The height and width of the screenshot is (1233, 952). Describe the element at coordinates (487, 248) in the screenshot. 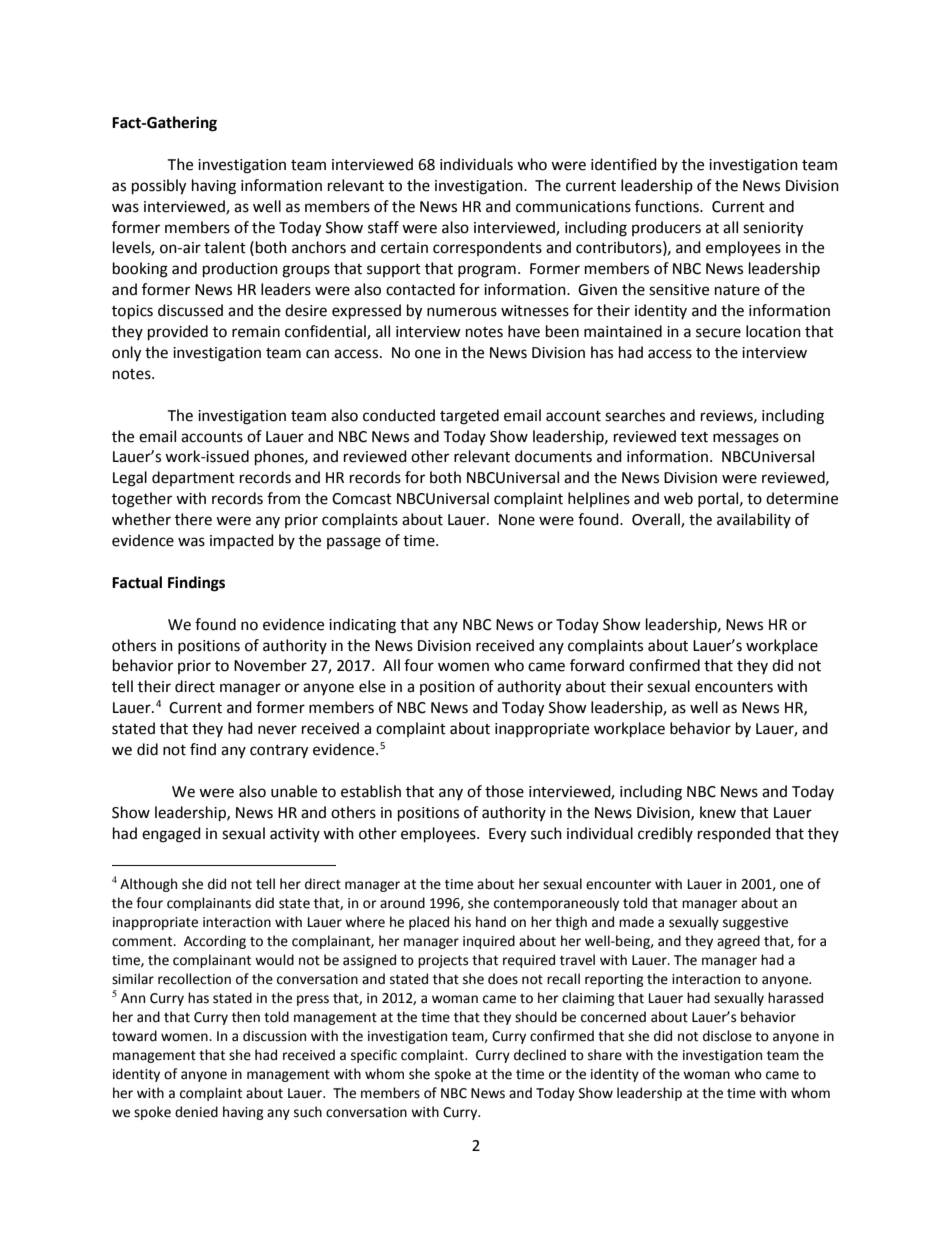

I see `correspondents` at that location.
